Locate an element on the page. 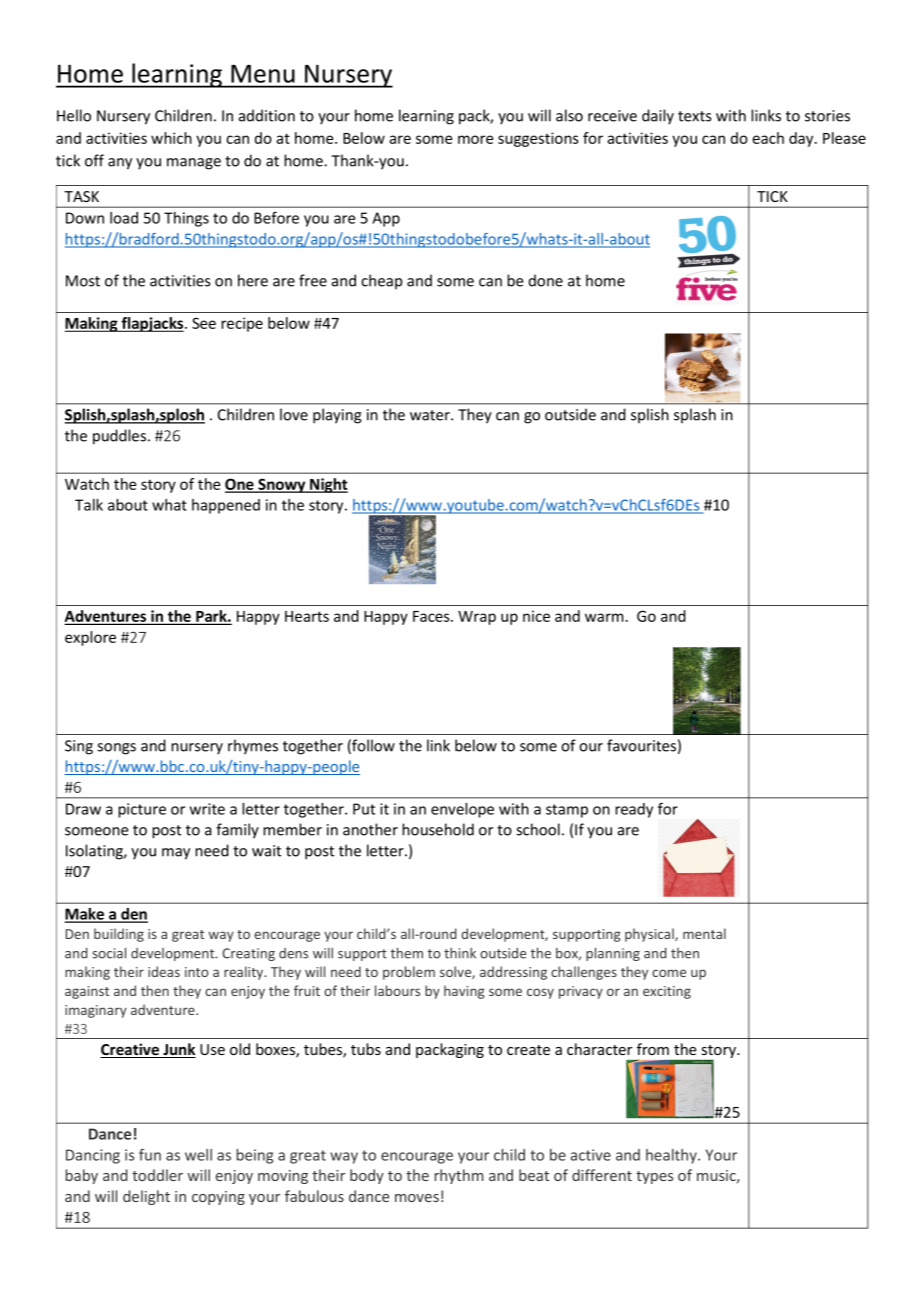 The image size is (924, 1308). happened is located at coordinates (226, 506).
